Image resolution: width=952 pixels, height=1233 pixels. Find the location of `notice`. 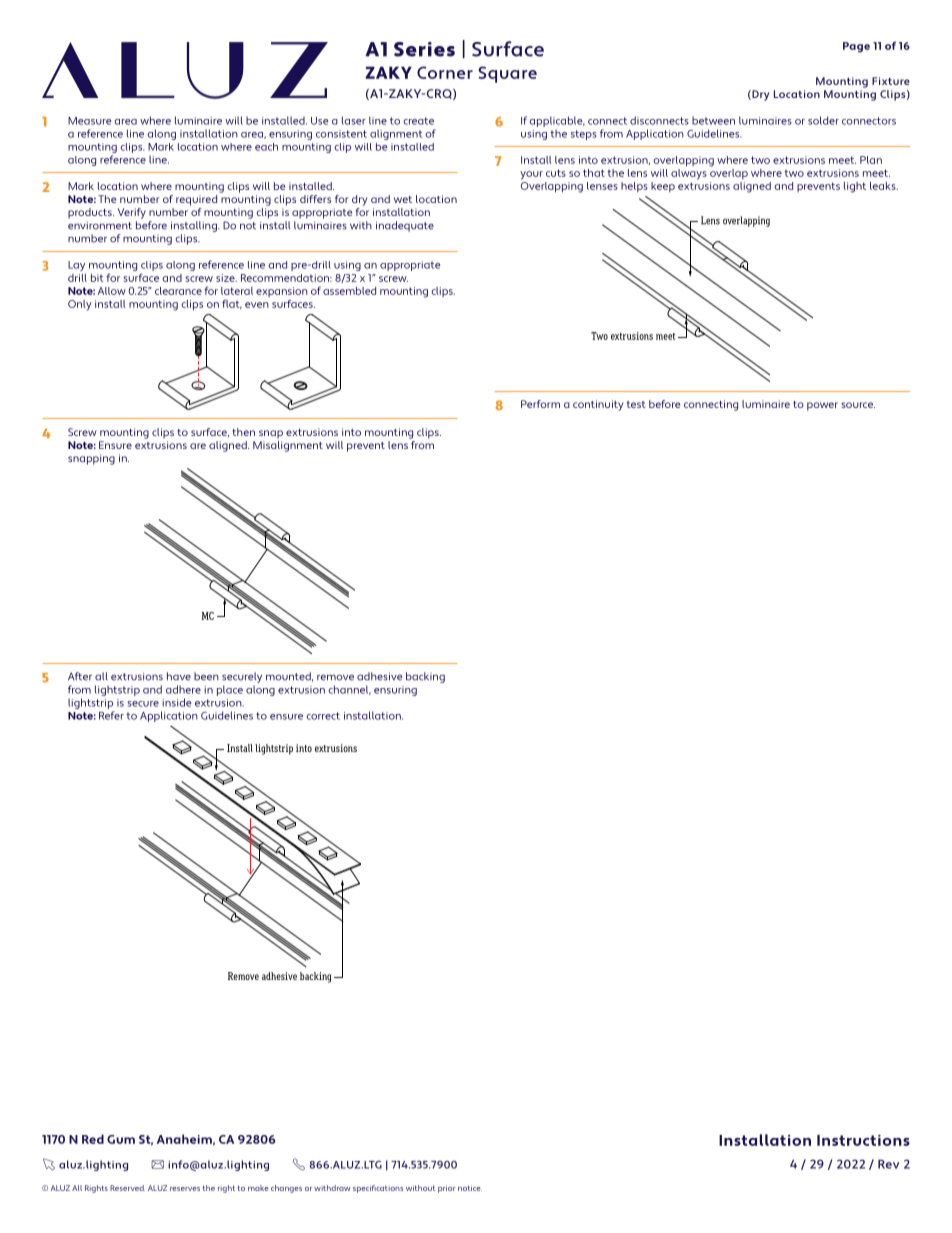

notice is located at coordinates (470, 1188).
